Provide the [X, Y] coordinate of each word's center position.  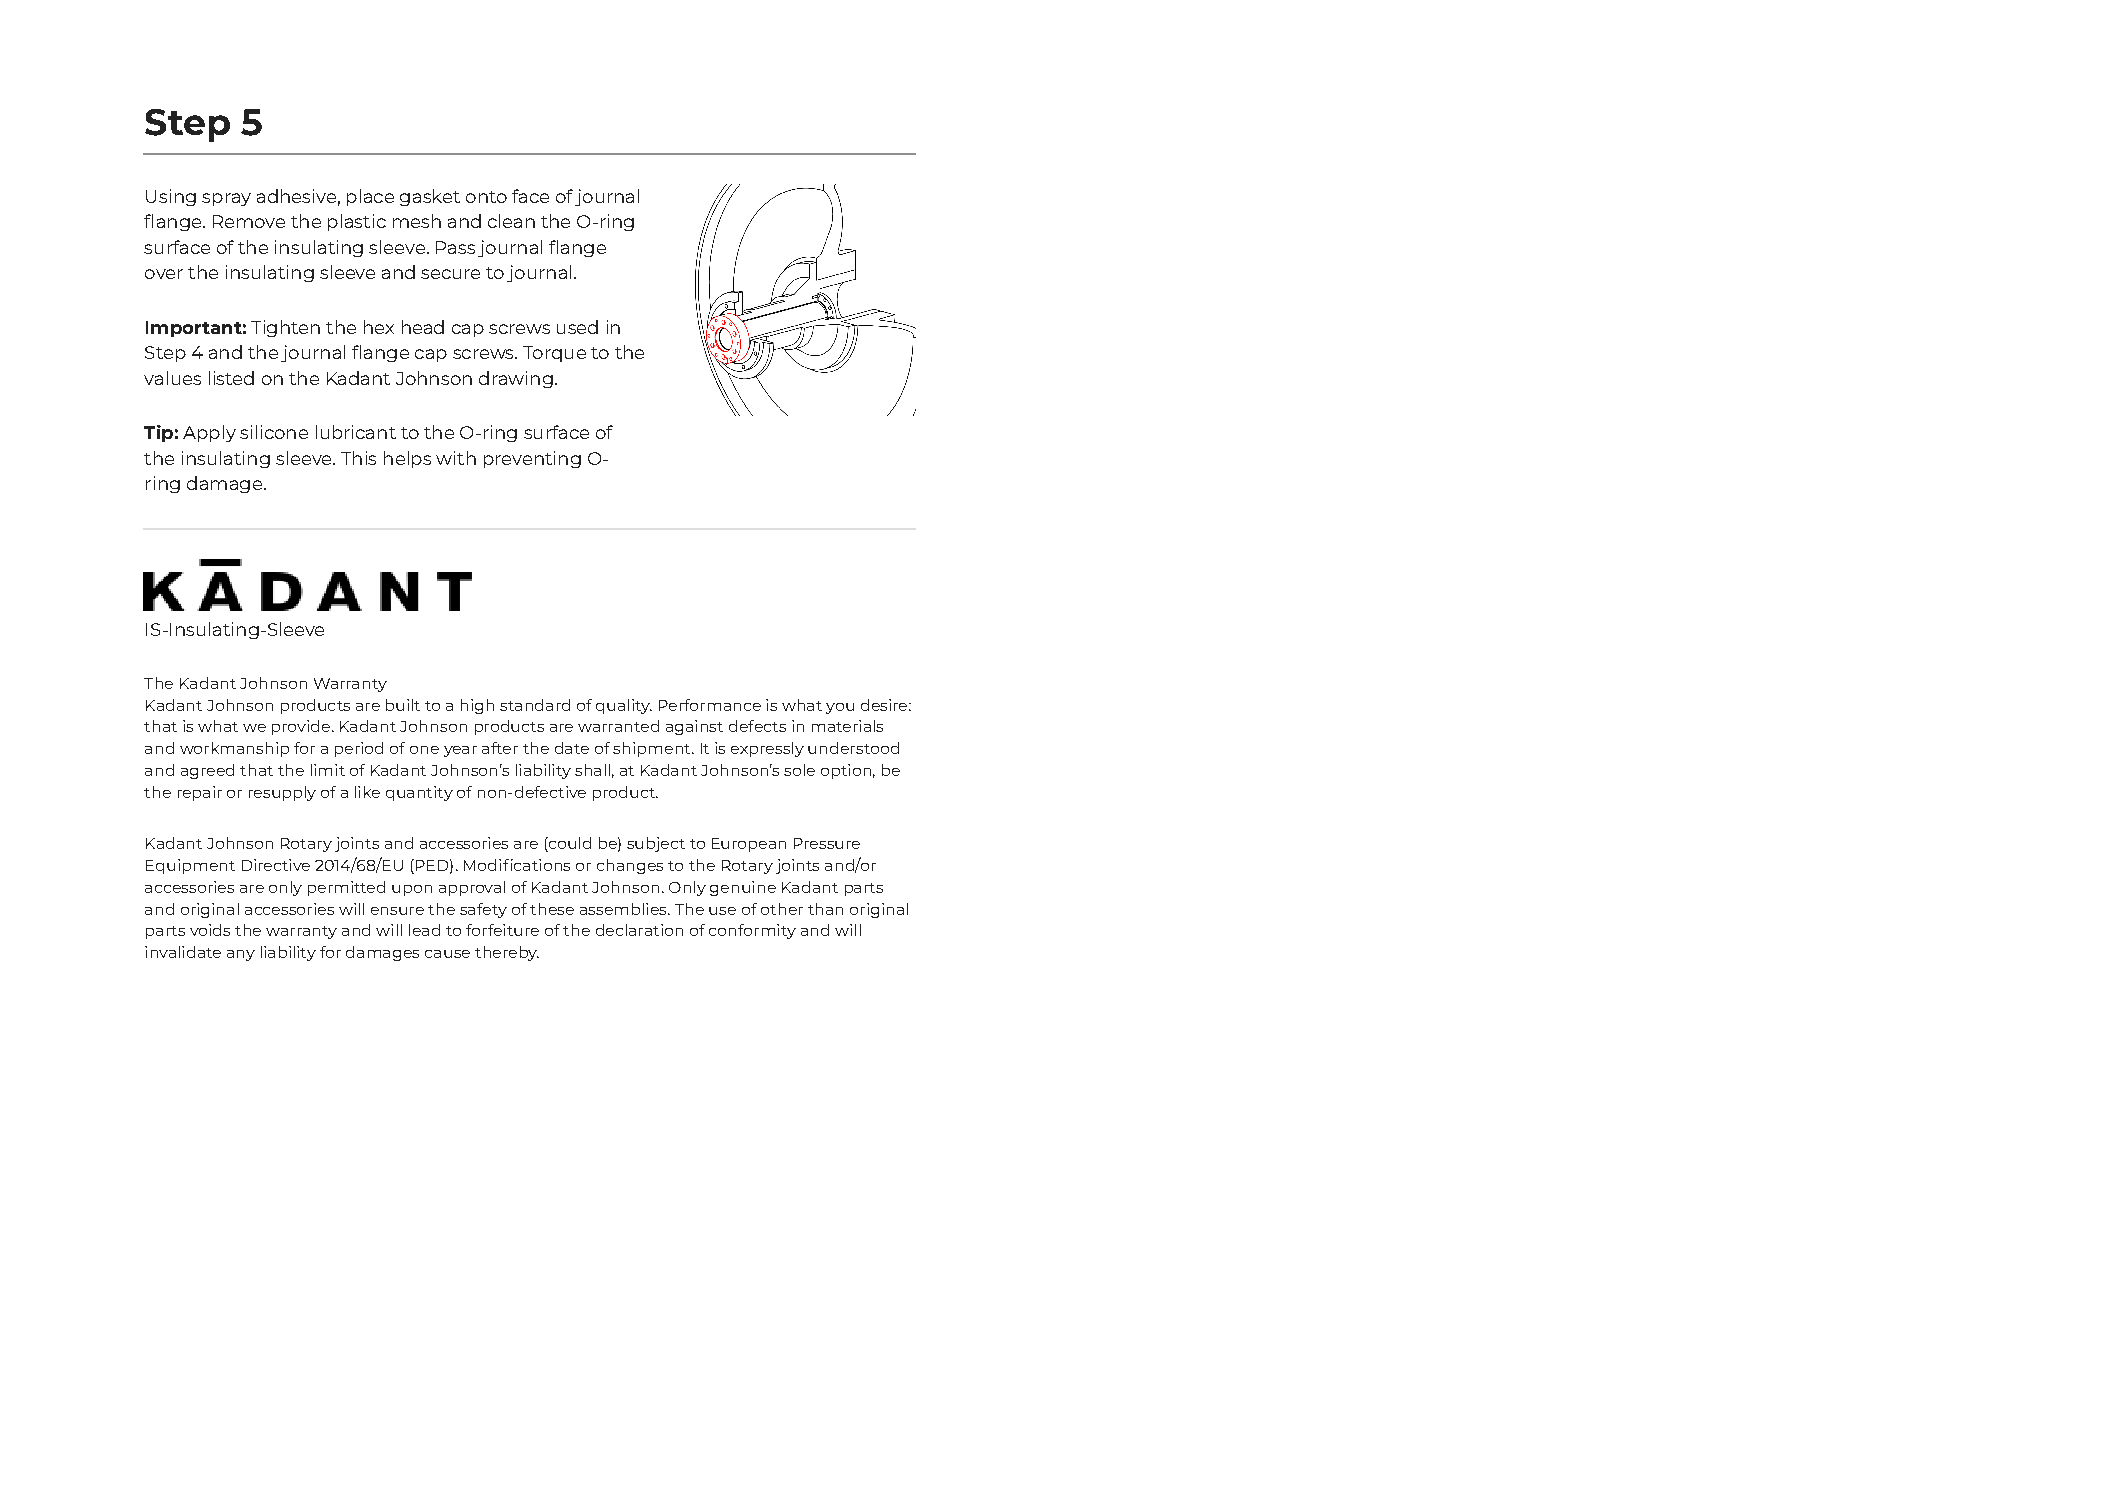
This [358, 458]
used [577, 327]
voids [210, 930]
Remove [249, 221]
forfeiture [502, 930]
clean [511, 221]
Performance [710, 705]
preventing [532, 459]
